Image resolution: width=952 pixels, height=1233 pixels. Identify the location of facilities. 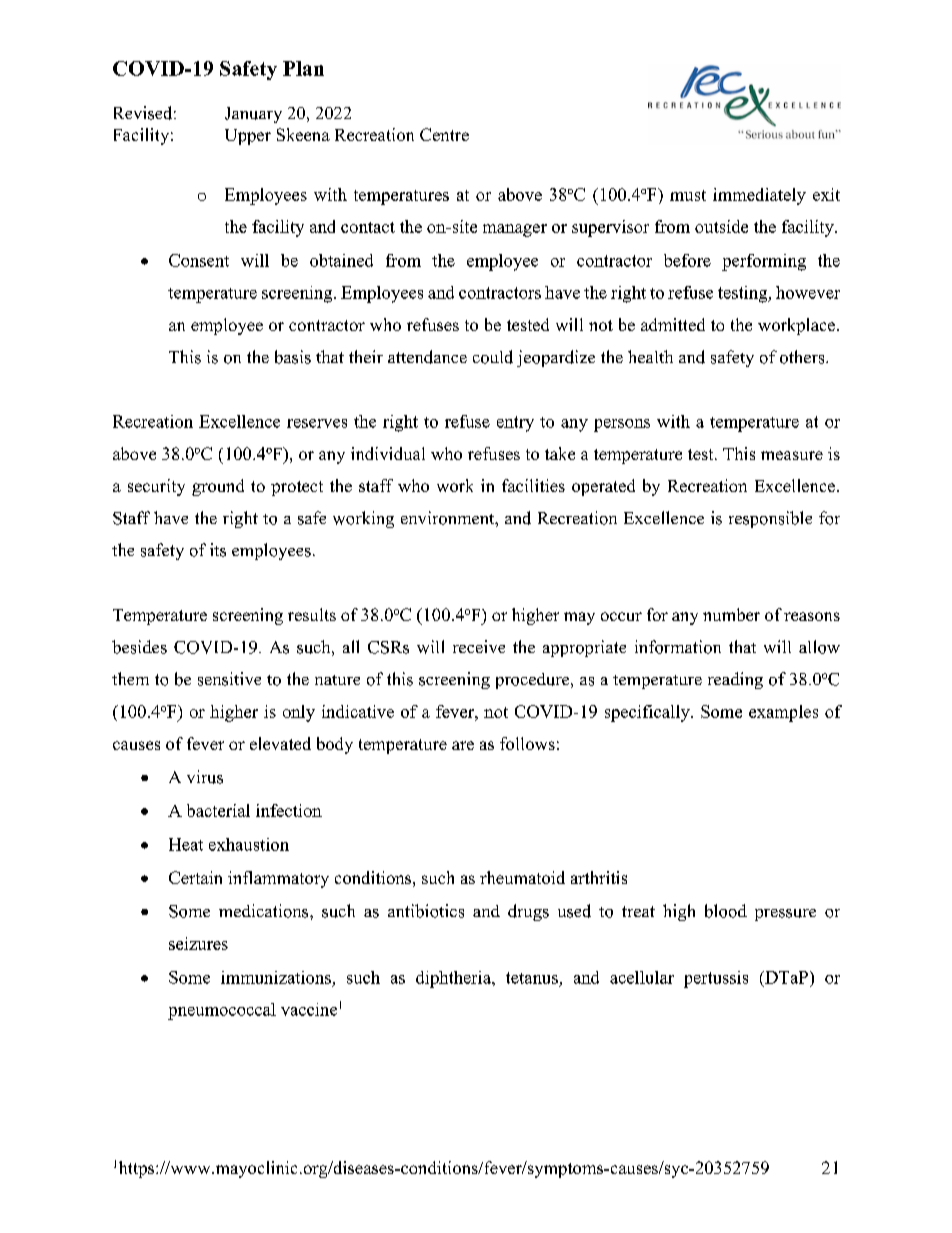
(533, 485).
